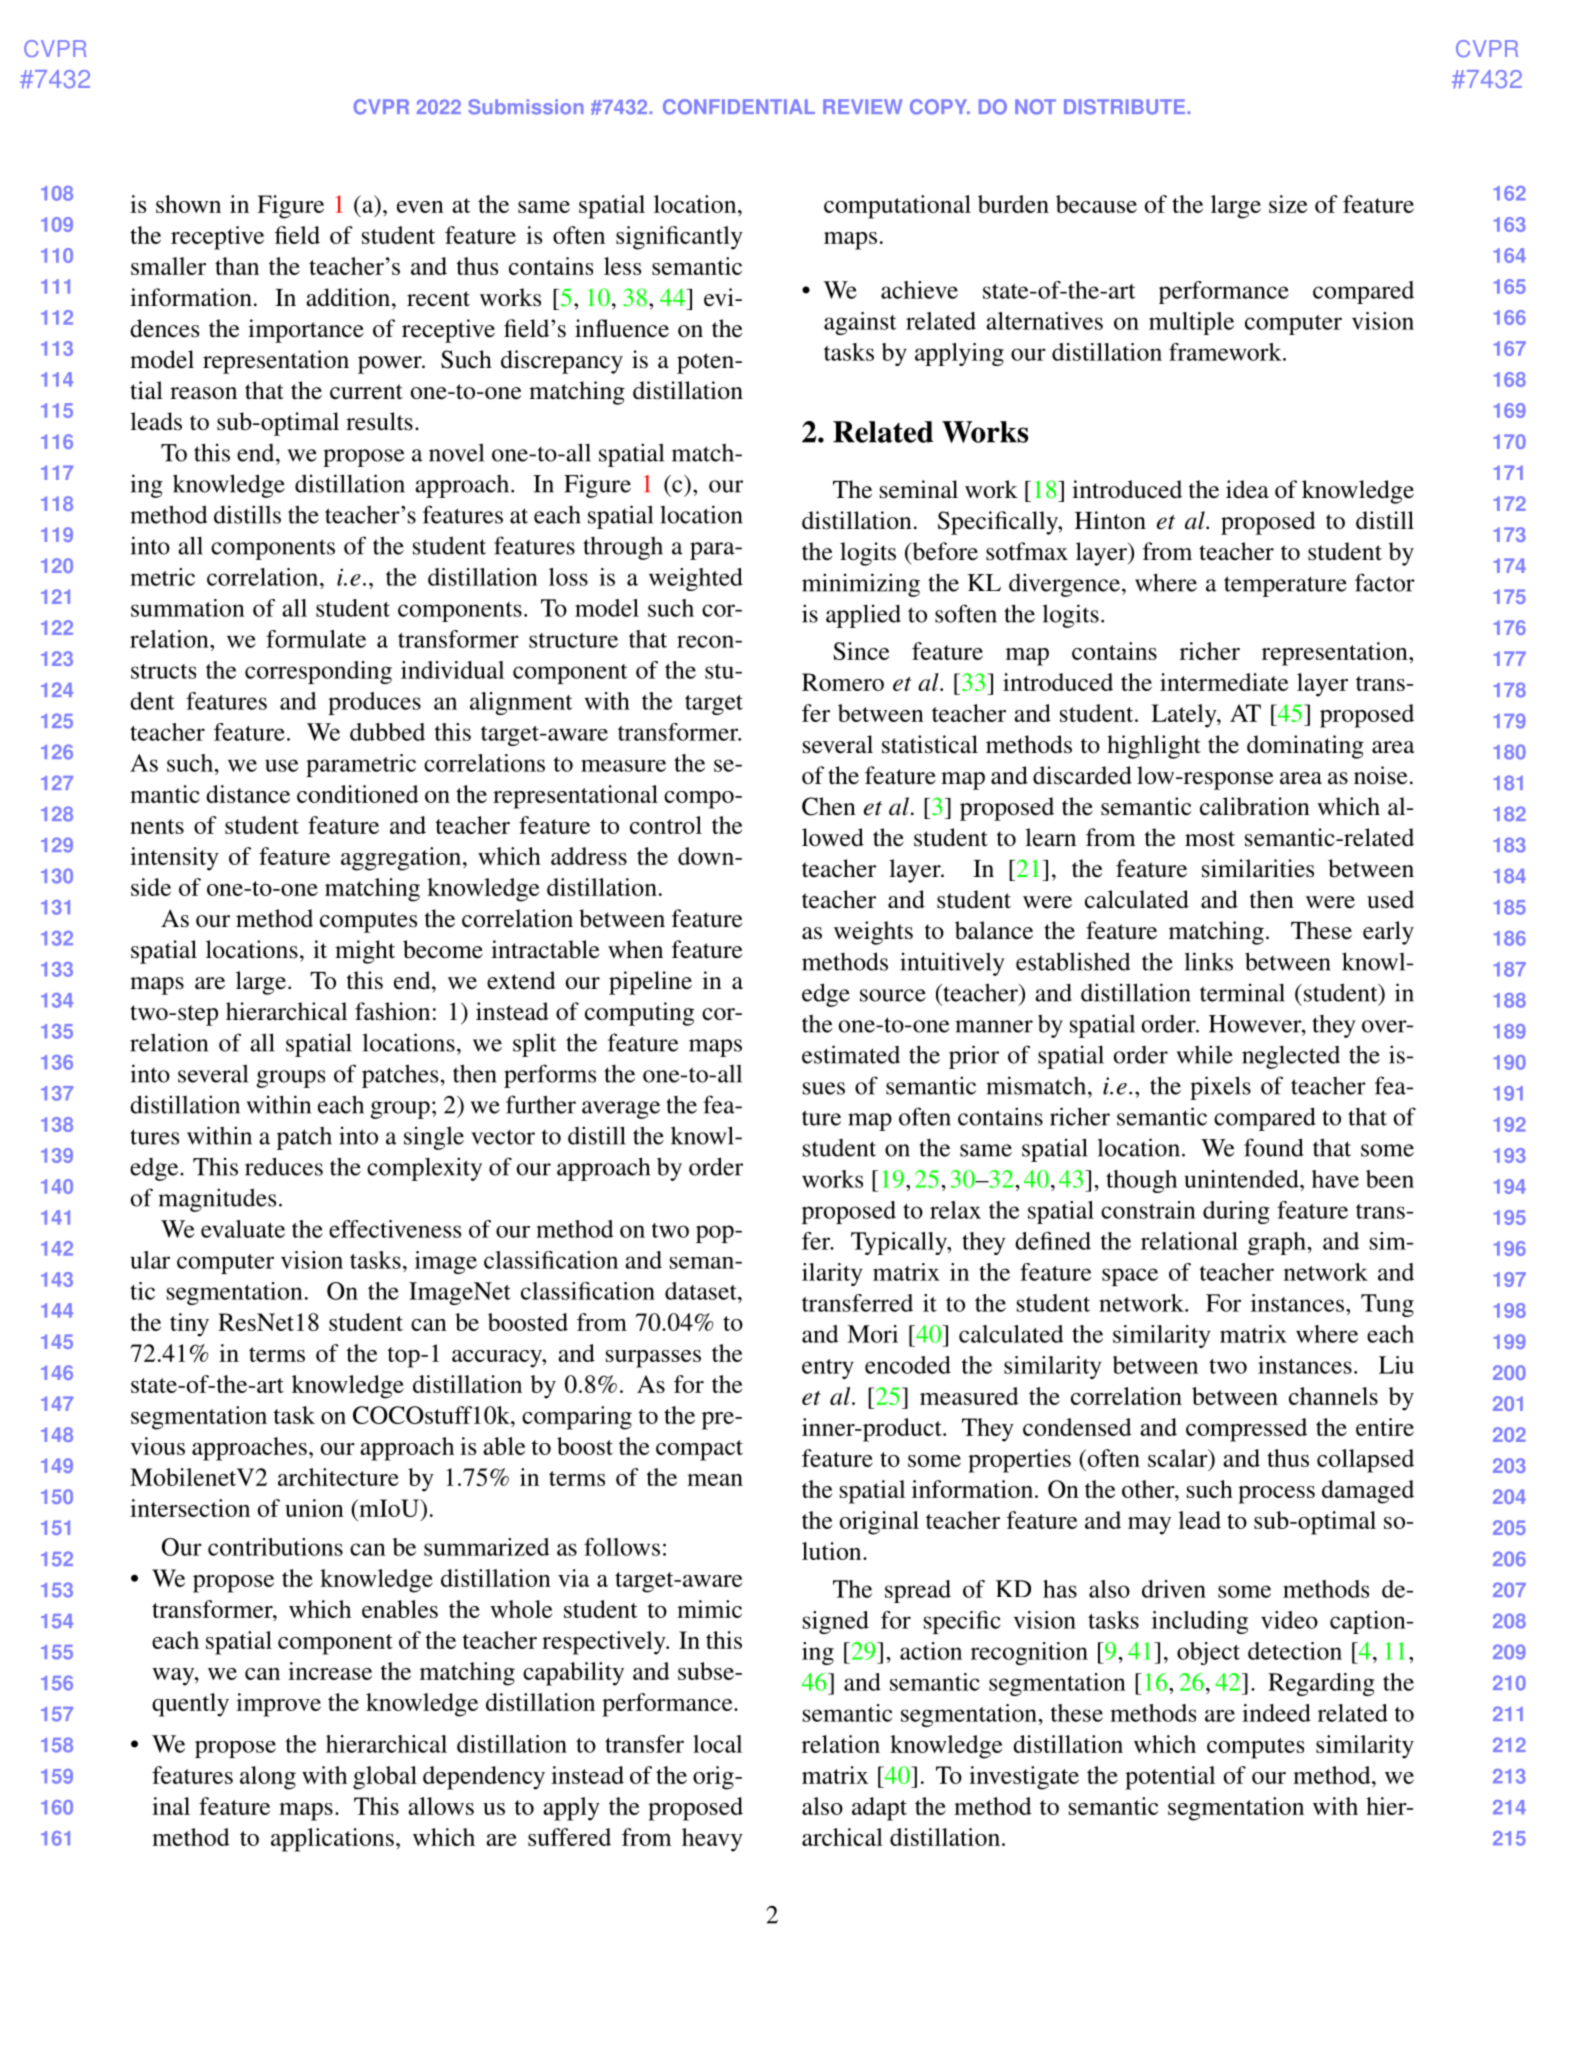 This document has height=2056, width=1588. Describe the element at coordinates (843, 682) in the document. I see `Romero` at that location.
